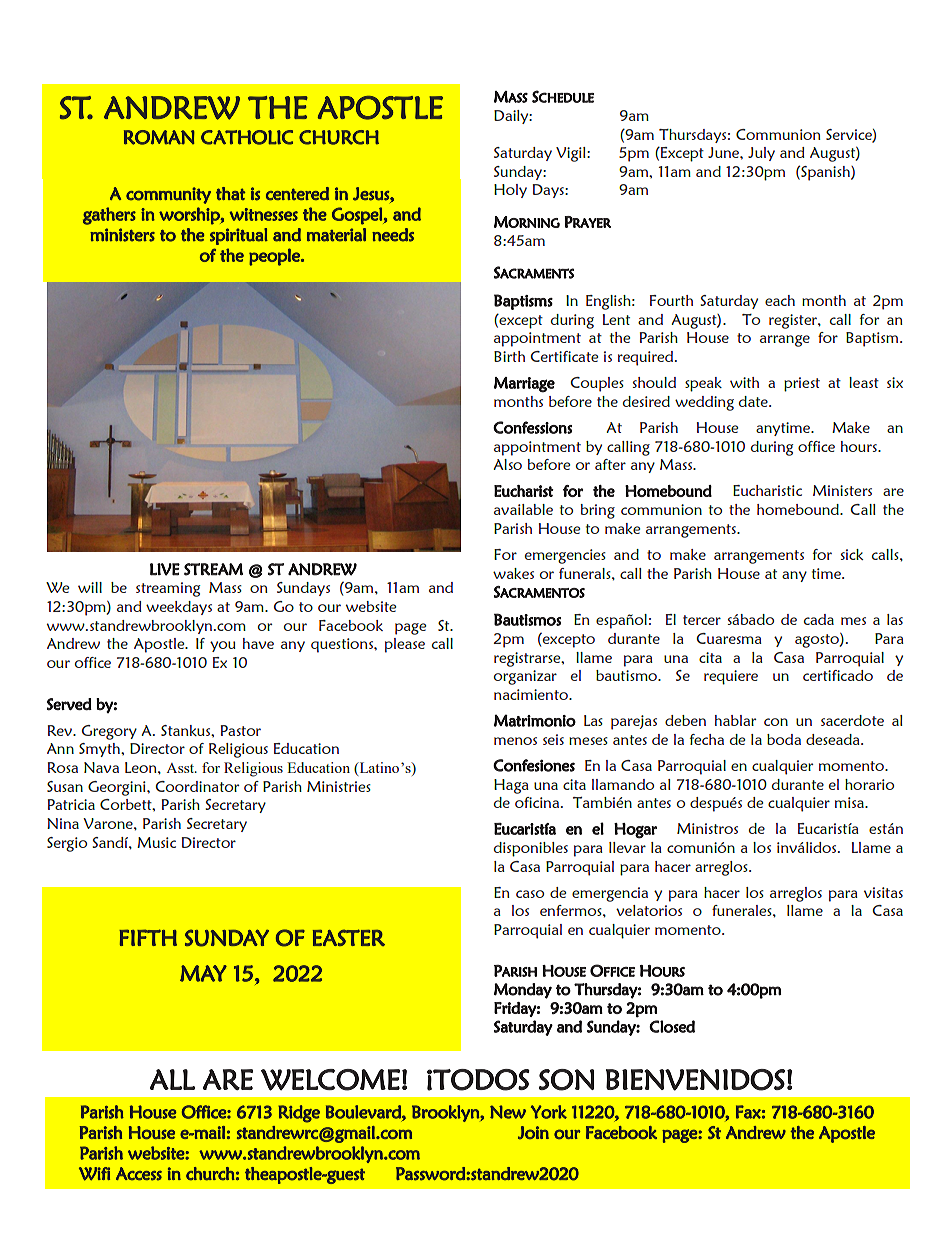 Image resolution: width=952 pixels, height=1233 pixels. Describe the element at coordinates (510, 191) in the screenshot. I see `Holy` at that location.
